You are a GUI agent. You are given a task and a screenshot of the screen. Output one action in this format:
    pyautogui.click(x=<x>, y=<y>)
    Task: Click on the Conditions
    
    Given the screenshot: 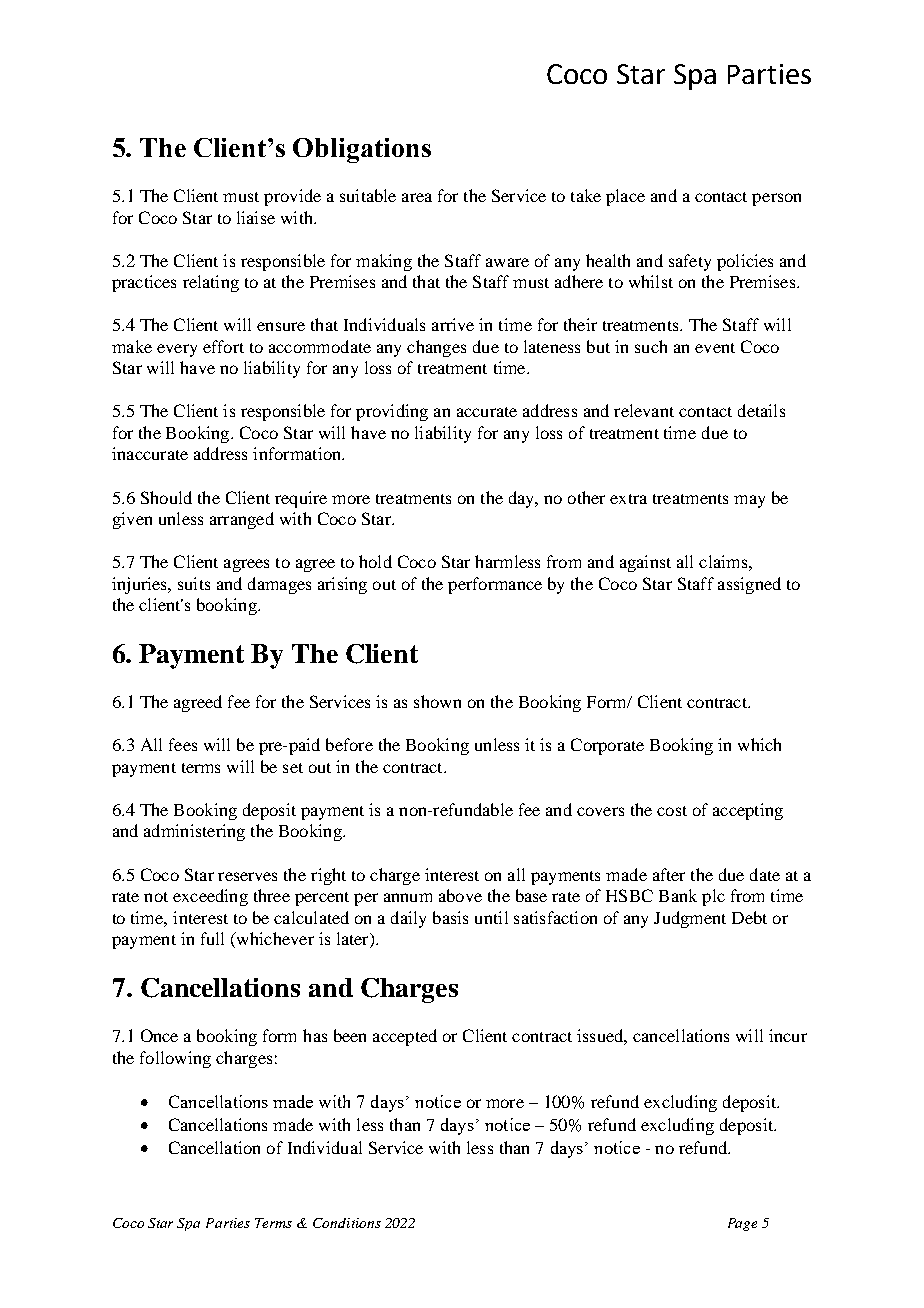 What is the action you would take?
    pyautogui.click(x=347, y=1223)
